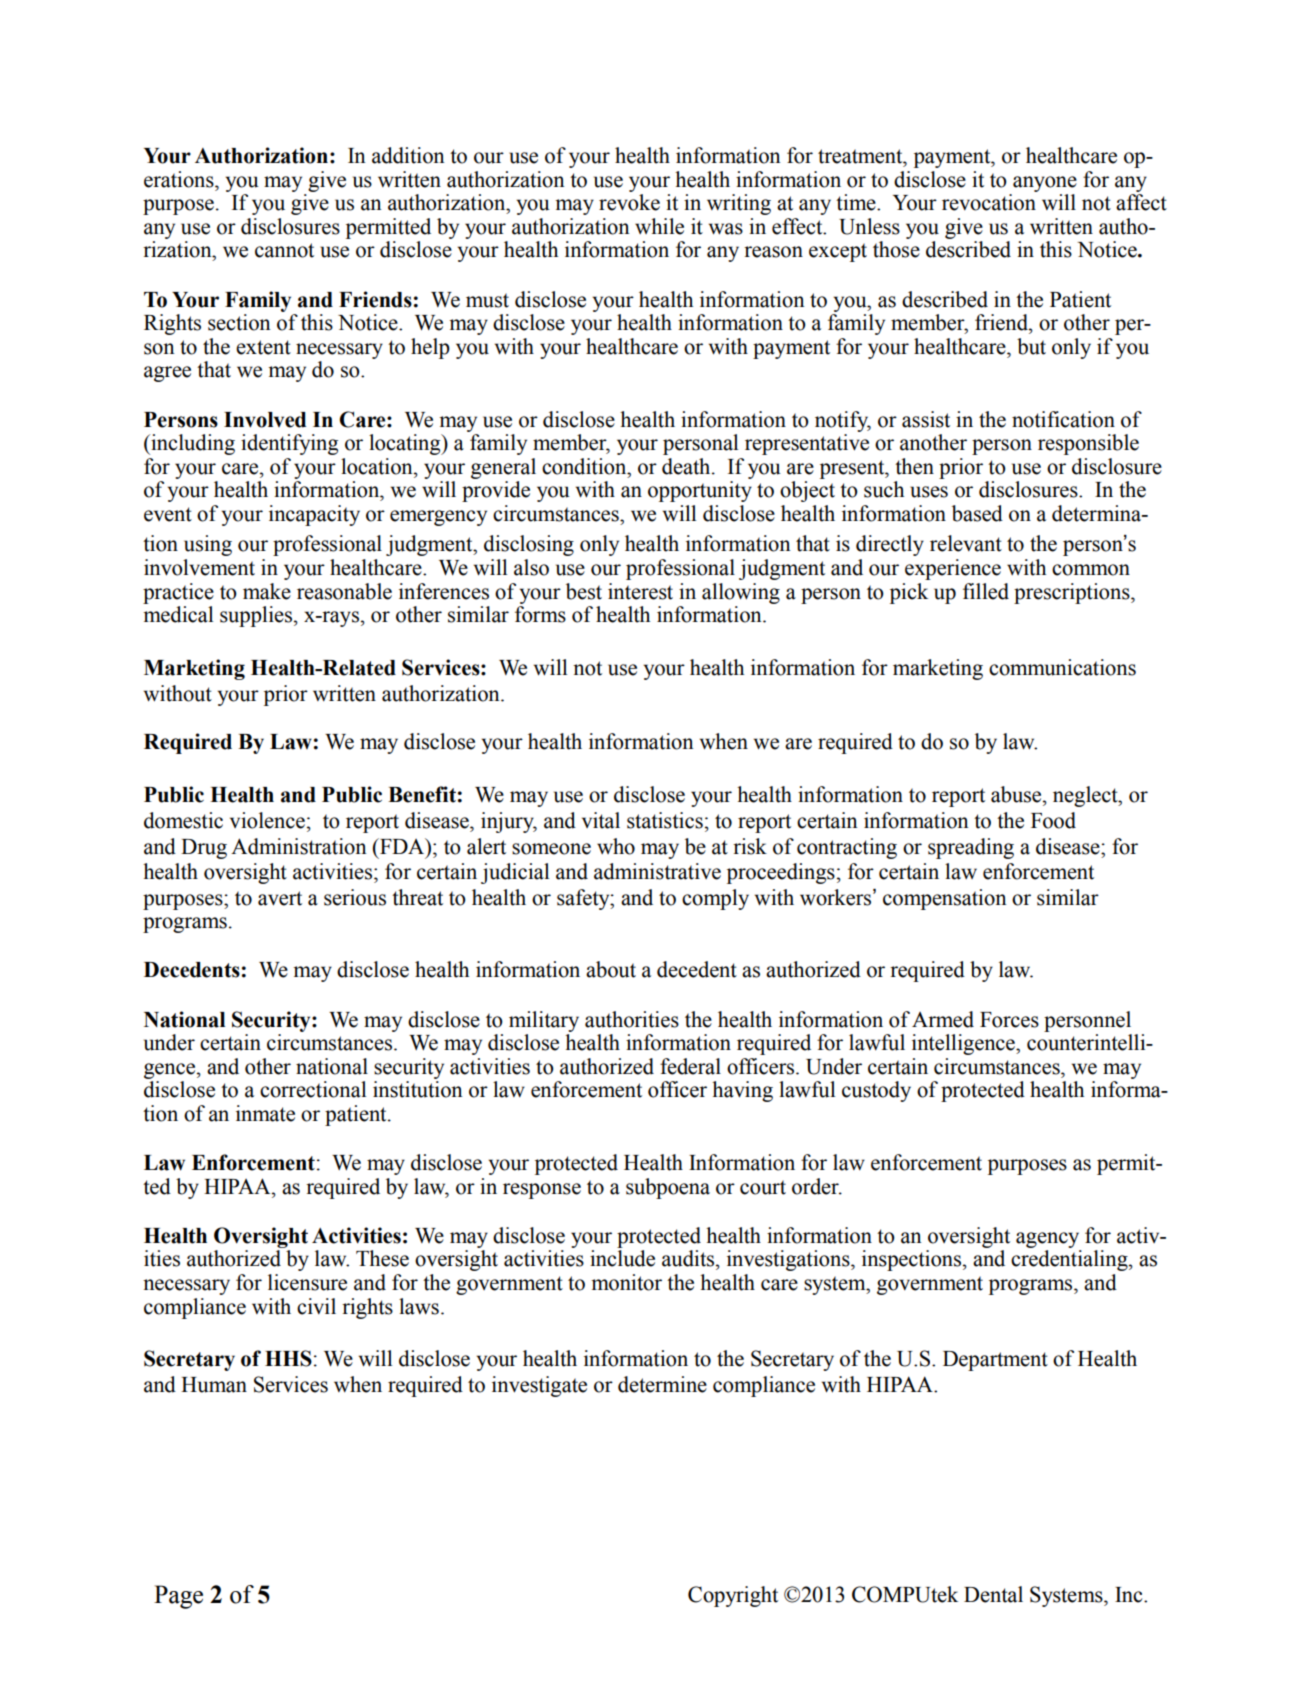 The image size is (1310, 1695). I want to click on Page, so click(178, 1597).
